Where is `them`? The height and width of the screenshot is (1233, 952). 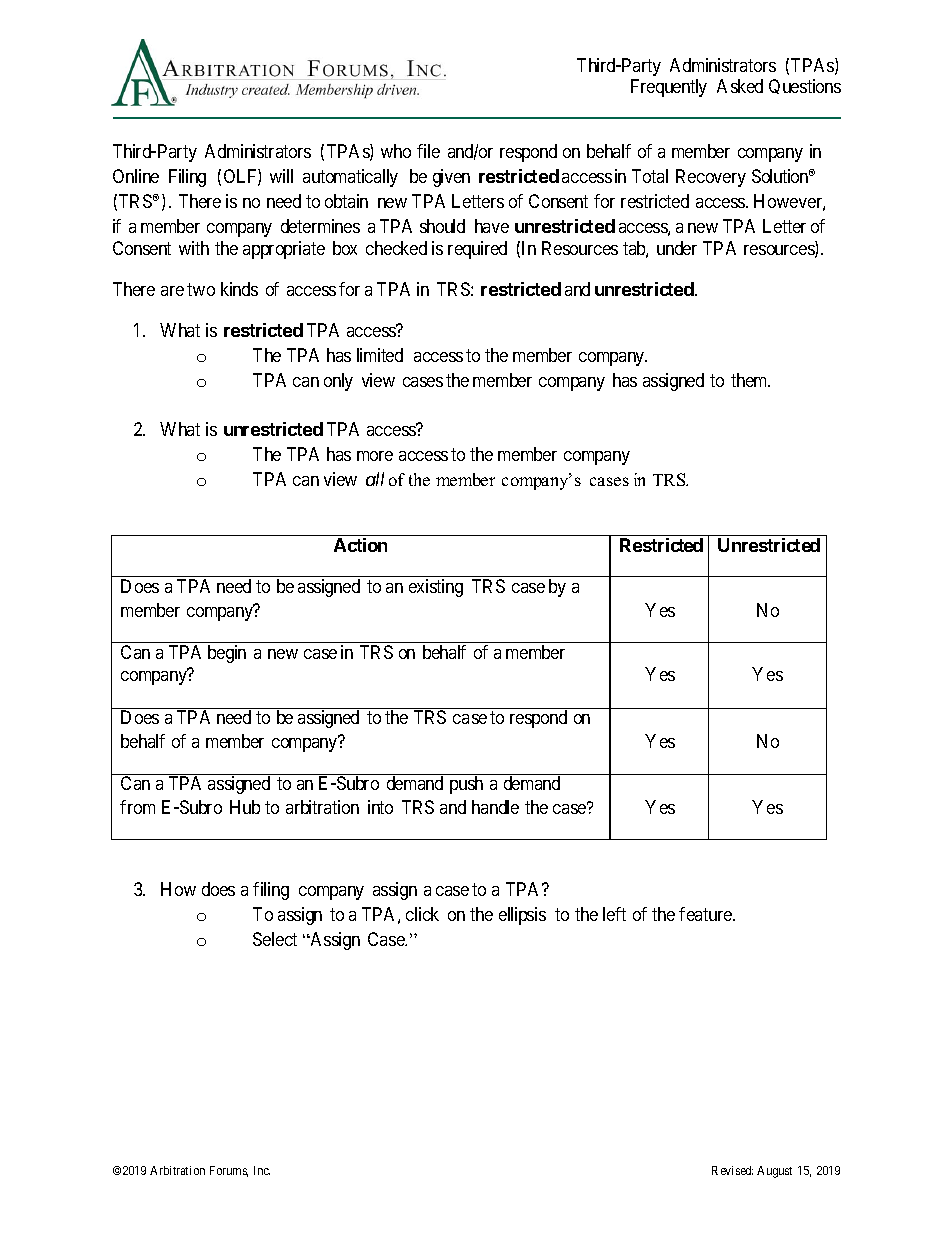 them is located at coordinates (750, 380).
